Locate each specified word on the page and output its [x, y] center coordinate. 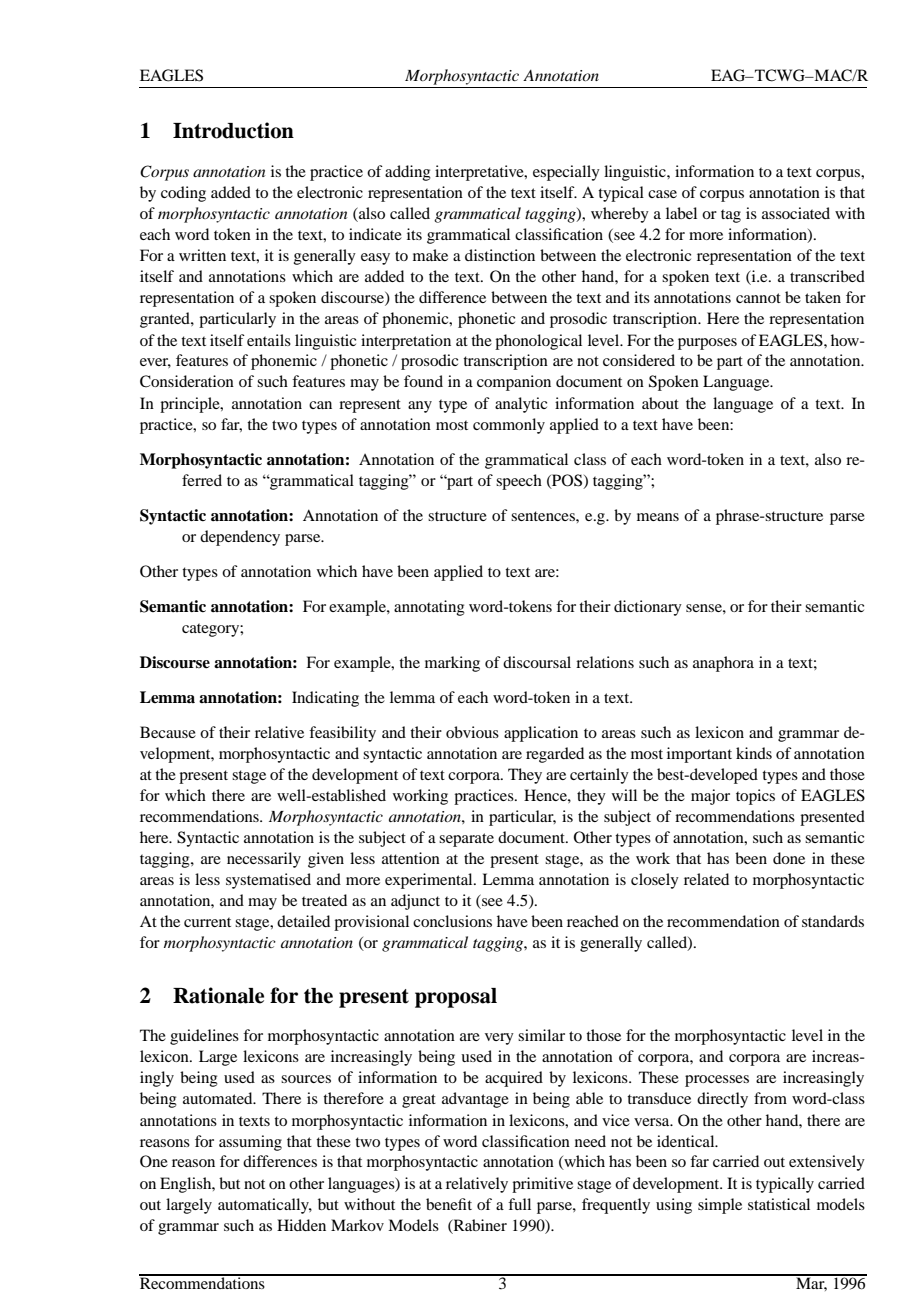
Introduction [233, 130]
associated [796, 213]
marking [452, 664]
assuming [250, 1143]
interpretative [480, 173]
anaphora [723, 664]
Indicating [325, 699]
